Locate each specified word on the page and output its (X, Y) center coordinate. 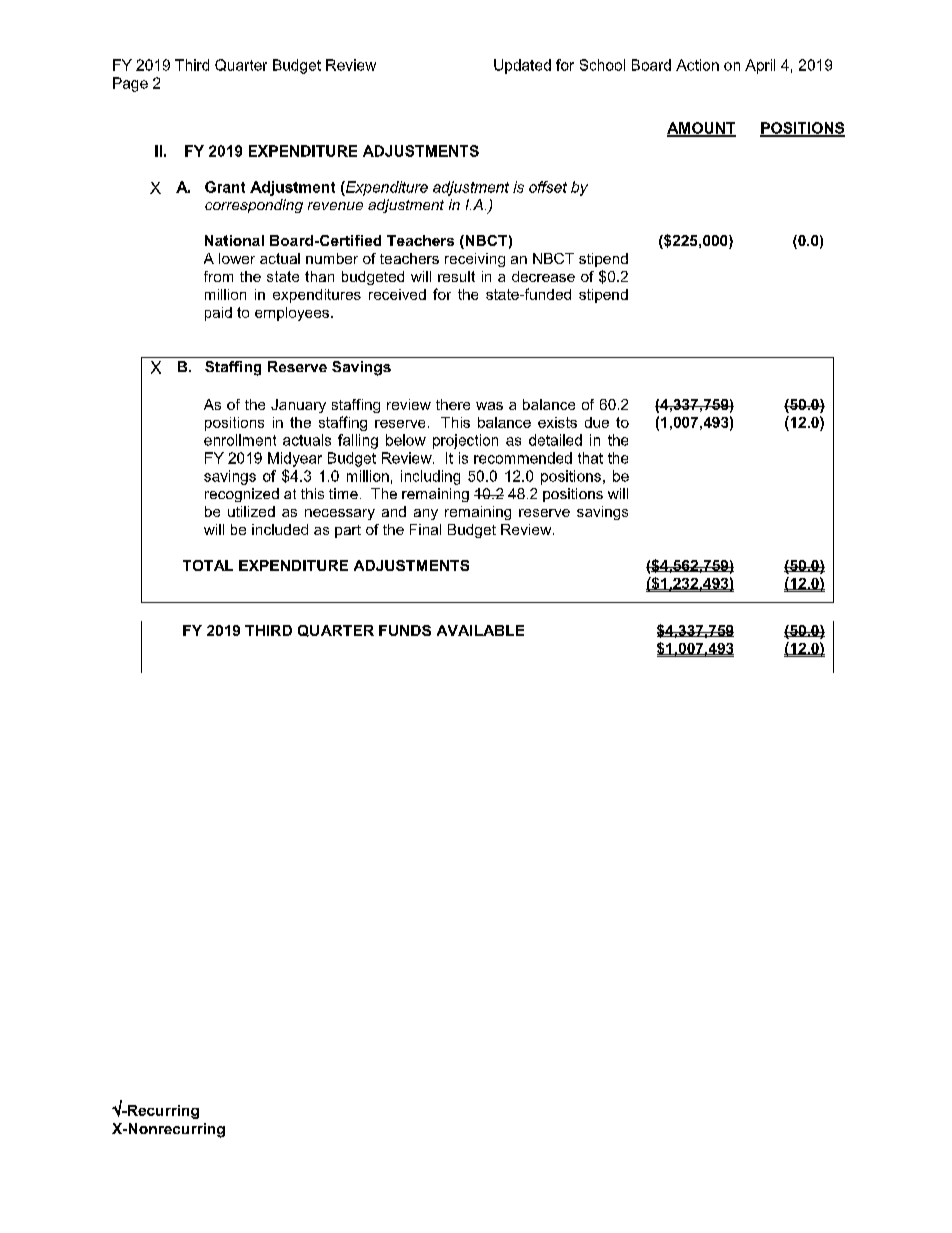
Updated (522, 66)
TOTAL (208, 565)
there (453, 404)
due (597, 422)
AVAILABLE (480, 630)
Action (697, 65)
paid (218, 314)
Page (130, 84)
